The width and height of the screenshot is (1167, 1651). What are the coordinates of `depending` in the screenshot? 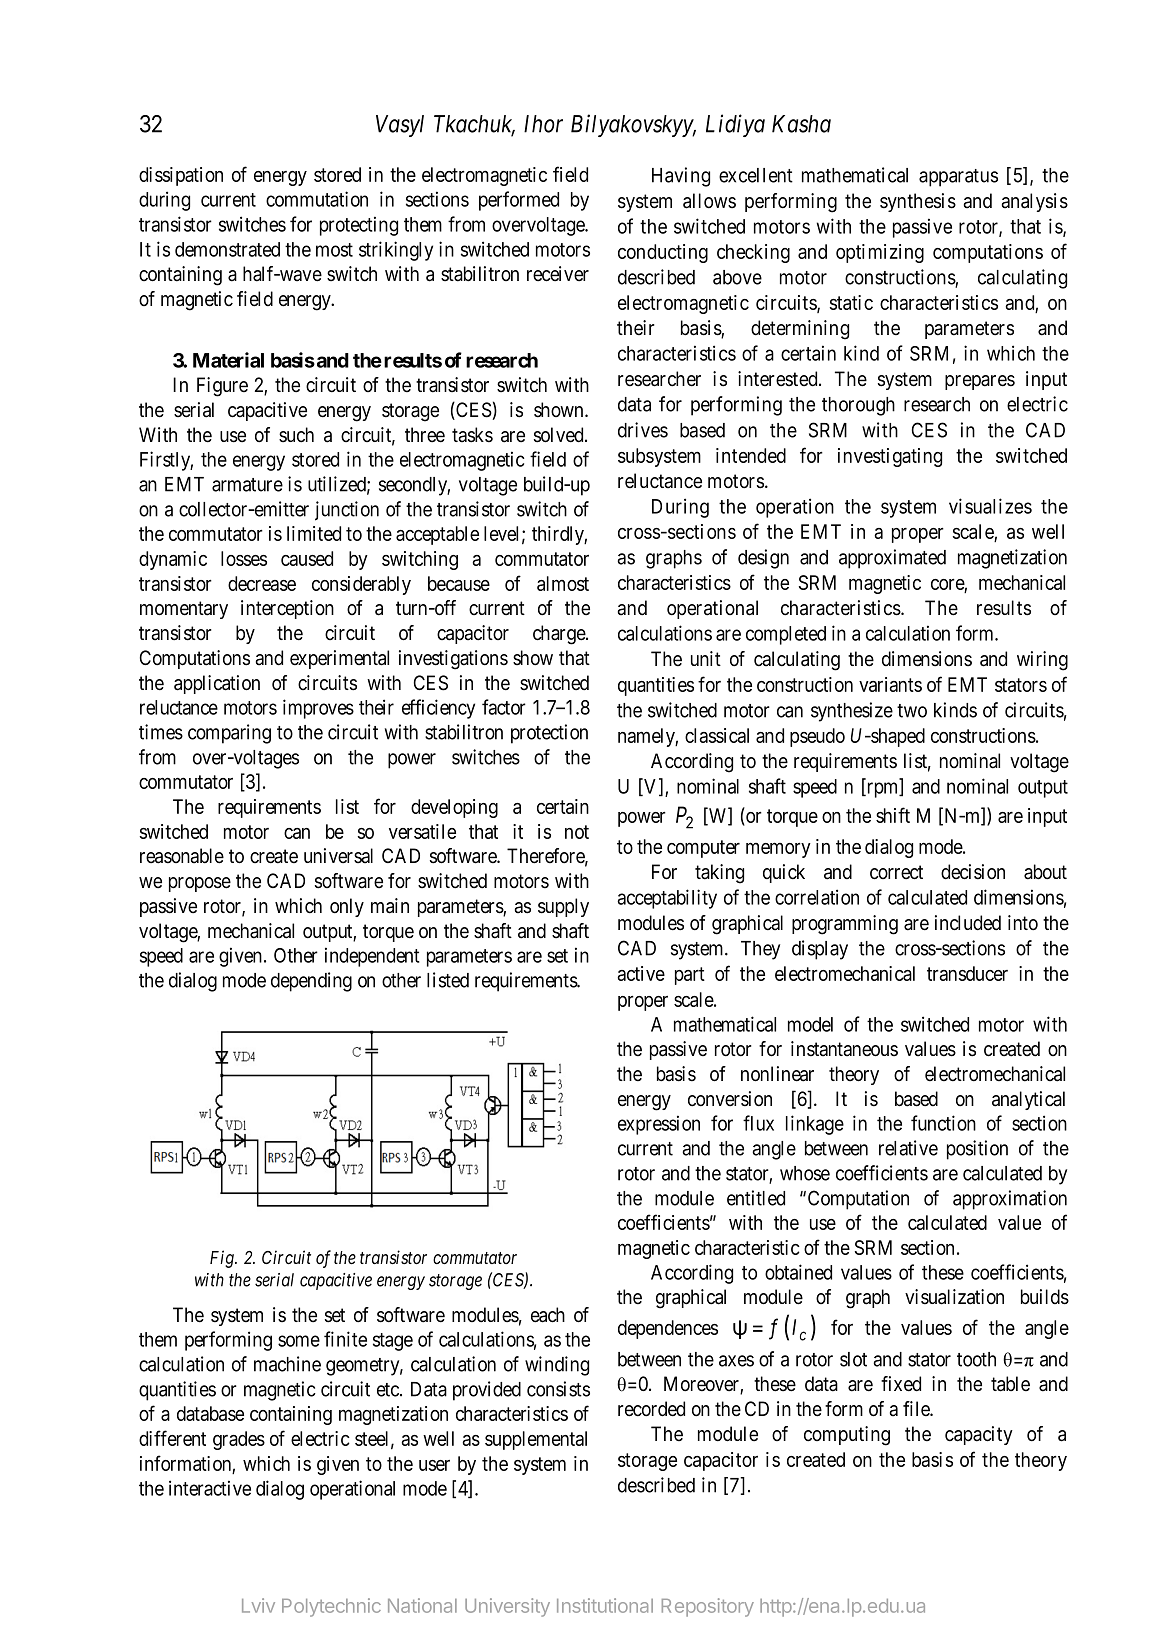 It's located at (311, 982).
